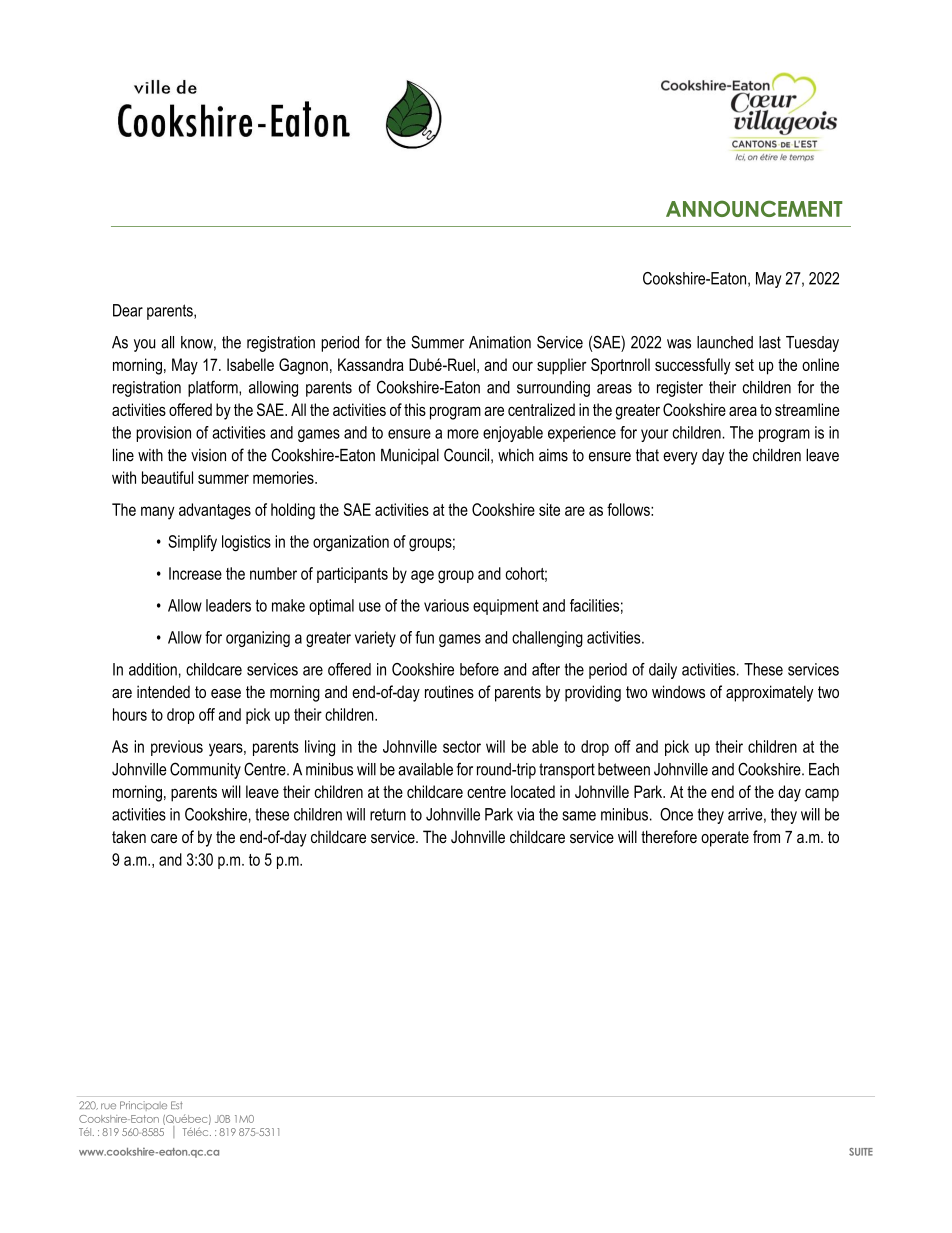 This document has width=952, height=1233. What do you see at coordinates (680, 458) in the document?
I see `every` at bounding box center [680, 458].
